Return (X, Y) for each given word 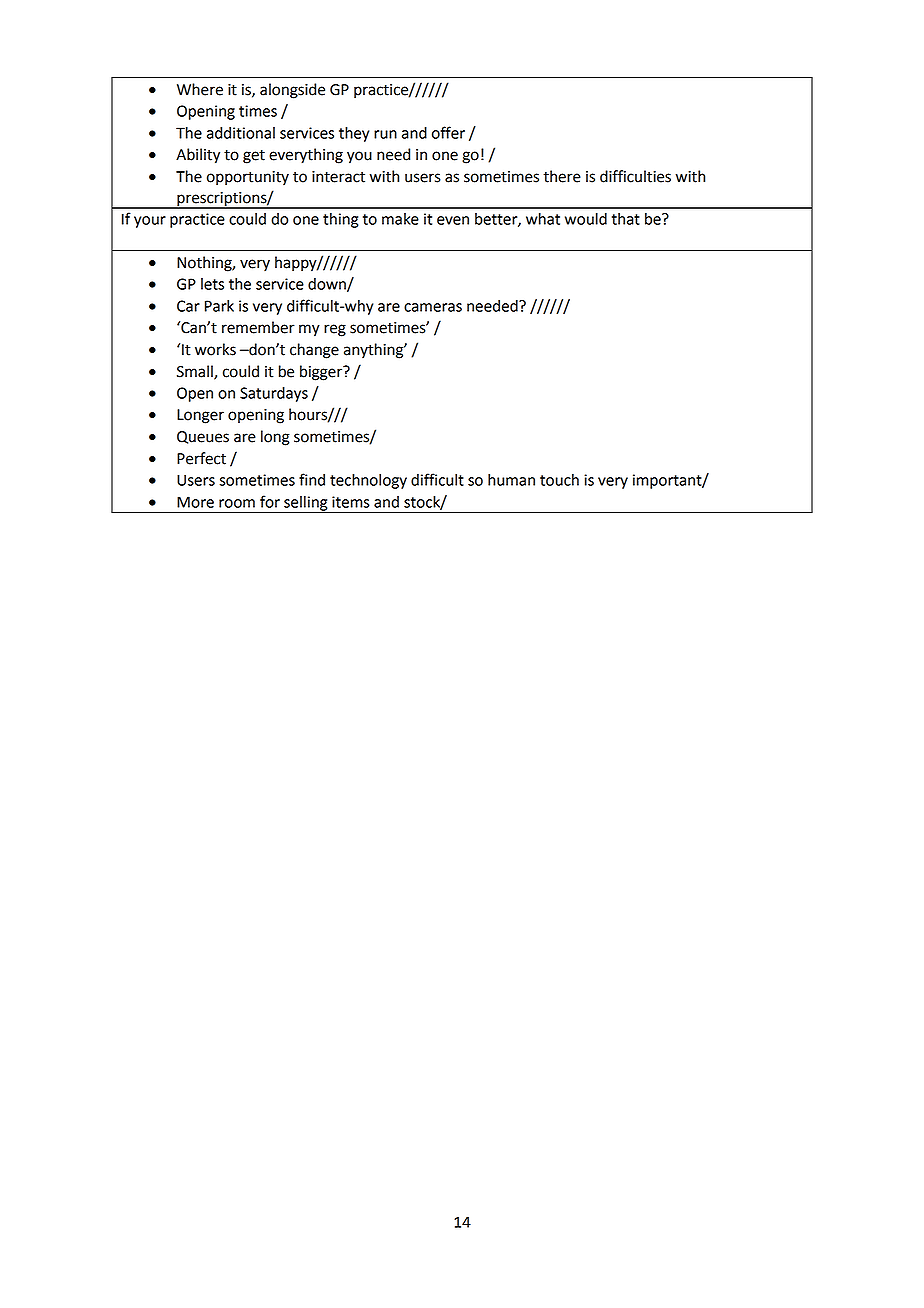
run (385, 134)
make (400, 219)
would (586, 219)
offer (448, 132)
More (195, 502)
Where (200, 89)
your (150, 222)
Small (196, 372)
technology (368, 481)
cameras (433, 307)
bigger (322, 373)
